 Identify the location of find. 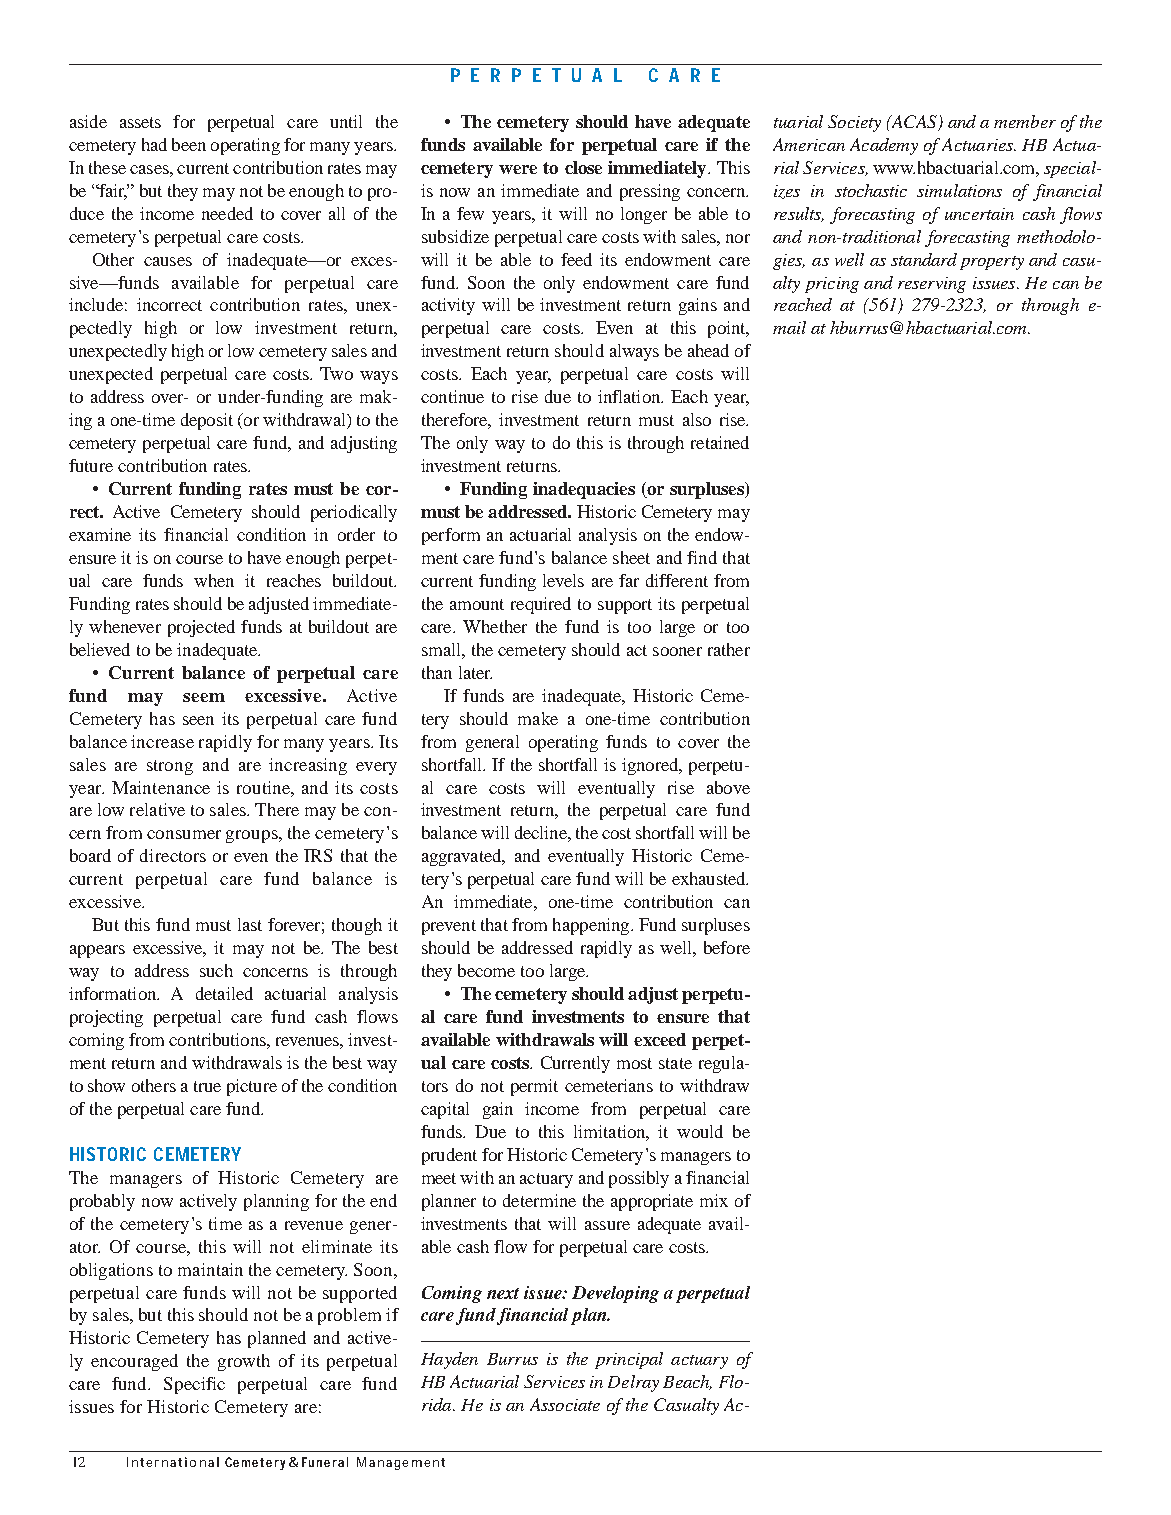
(702, 557).
